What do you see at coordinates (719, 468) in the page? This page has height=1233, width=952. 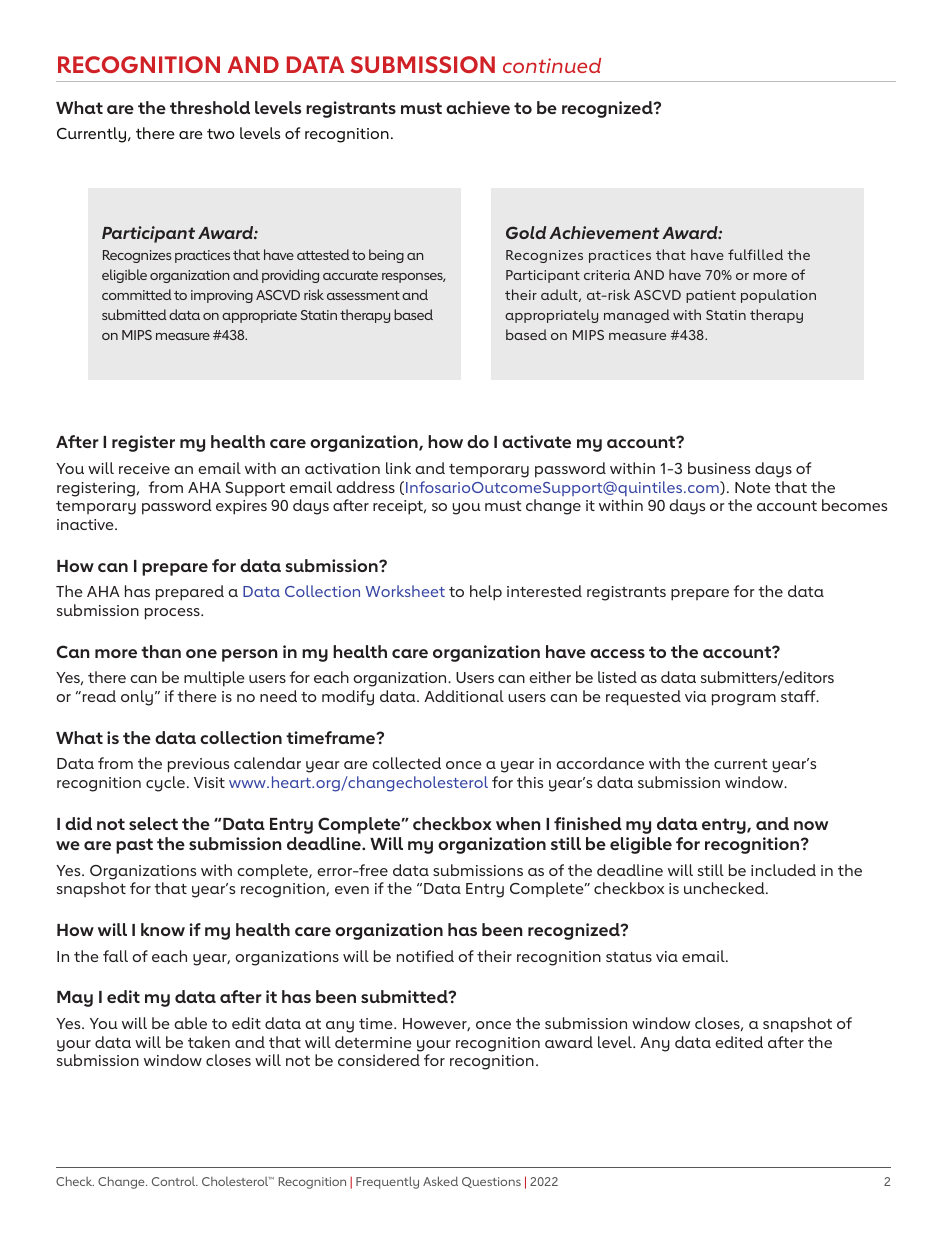 I see `business` at bounding box center [719, 468].
